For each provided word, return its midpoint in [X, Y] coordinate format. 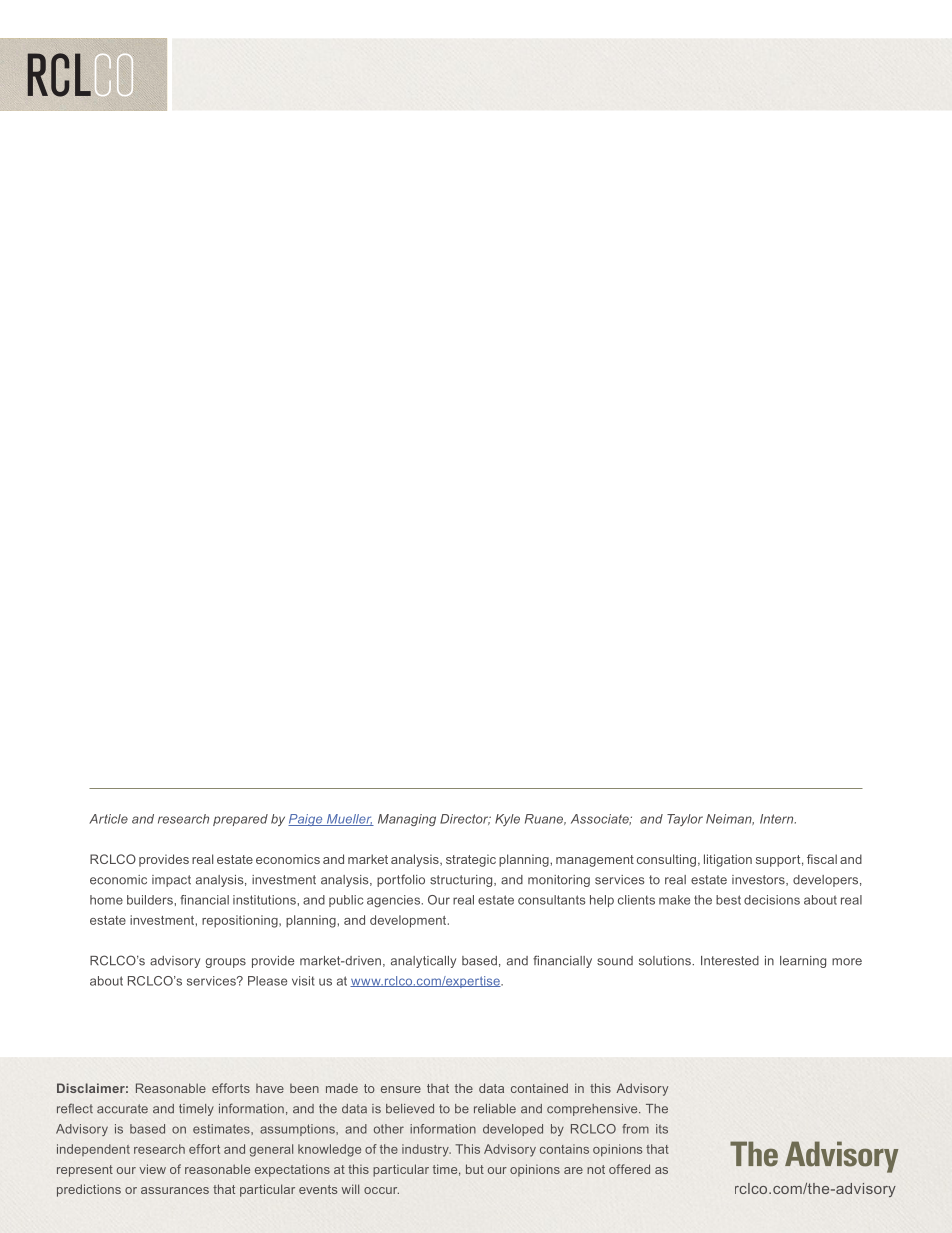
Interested [730, 961]
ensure [401, 1089]
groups [225, 963]
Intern [778, 819]
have [270, 1088]
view [152, 1169]
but [475, 1169]
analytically [423, 962]
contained [539, 1088]
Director [465, 819]
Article [108, 819]
